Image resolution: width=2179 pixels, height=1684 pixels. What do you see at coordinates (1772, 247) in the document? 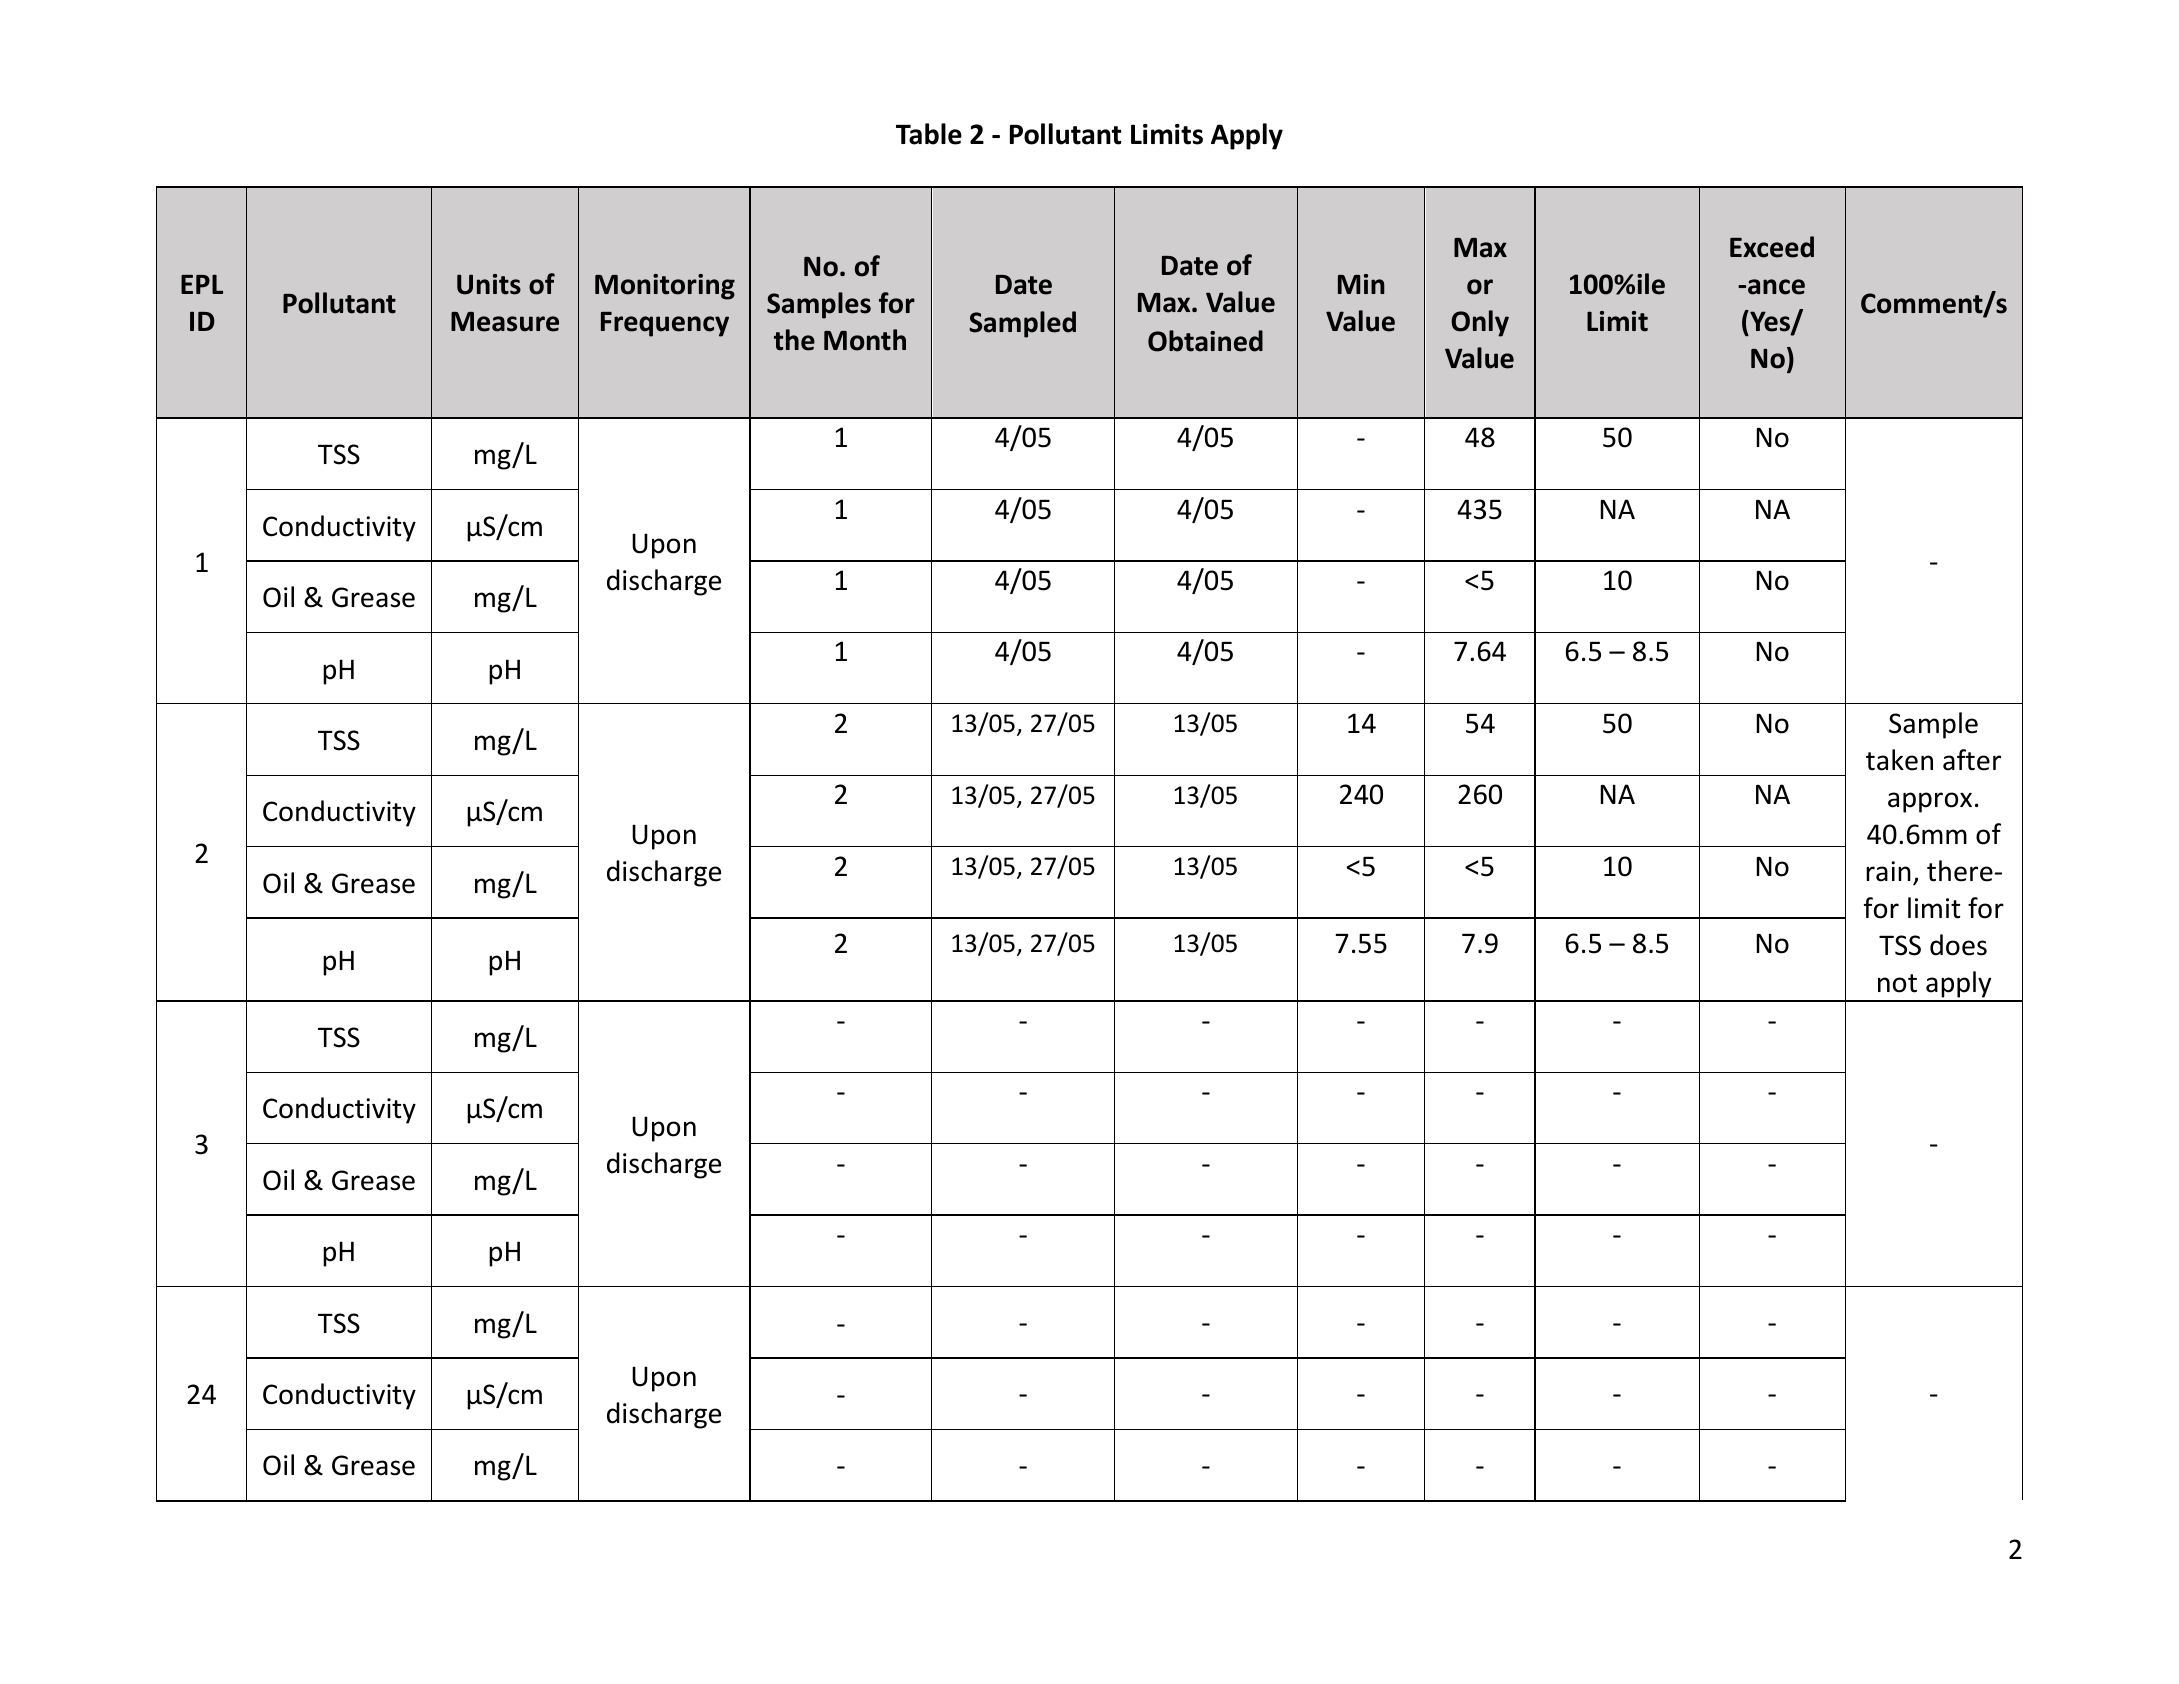
I see `Exceed` at bounding box center [1772, 247].
